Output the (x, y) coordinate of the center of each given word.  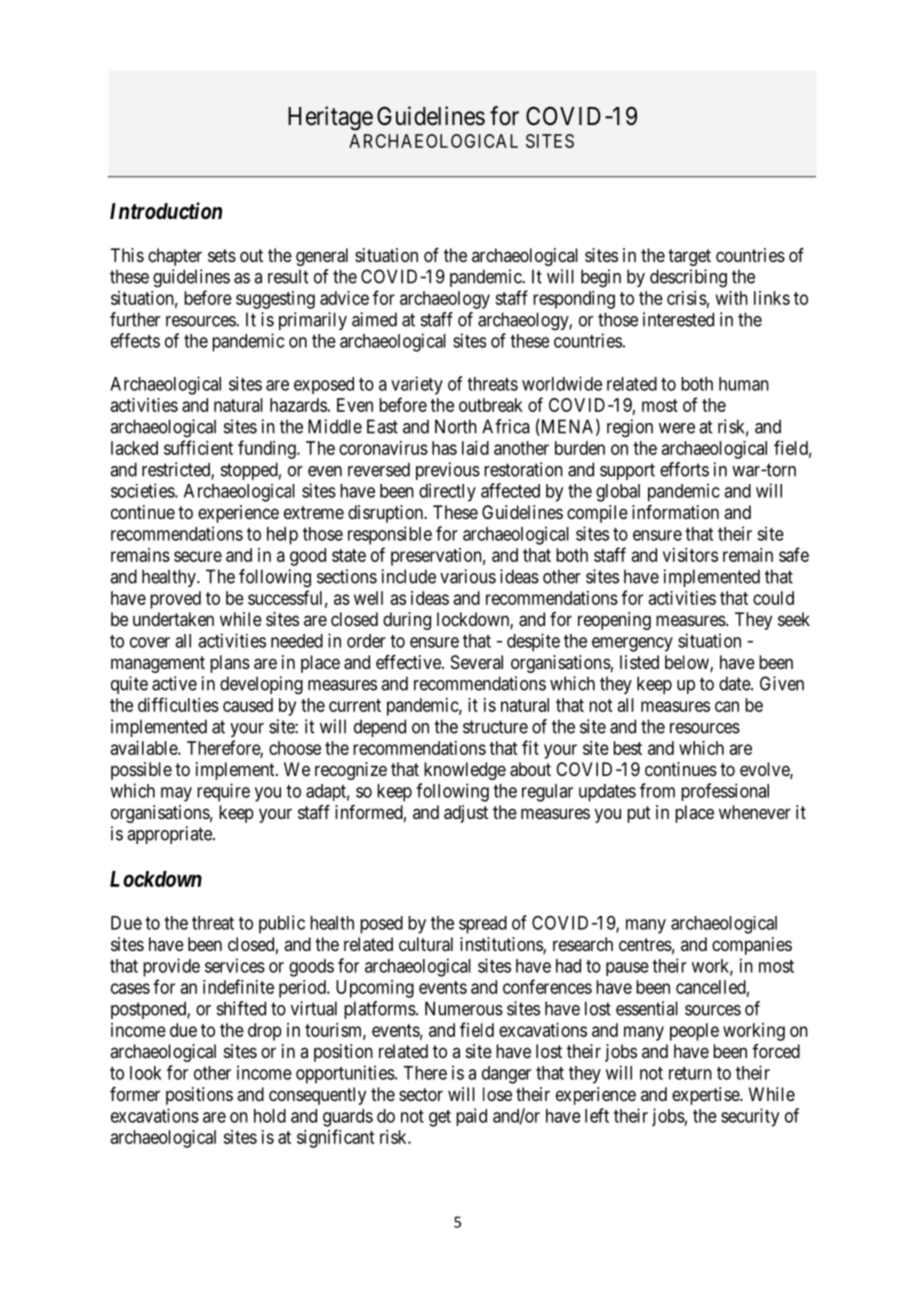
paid (471, 1117)
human (744, 384)
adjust (466, 814)
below (688, 663)
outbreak (491, 405)
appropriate (170, 835)
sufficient (198, 447)
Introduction (166, 211)
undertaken (173, 619)
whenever (755, 812)
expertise (706, 1096)
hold (270, 1116)
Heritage (330, 118)
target (689, 257)
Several (477, 662)
